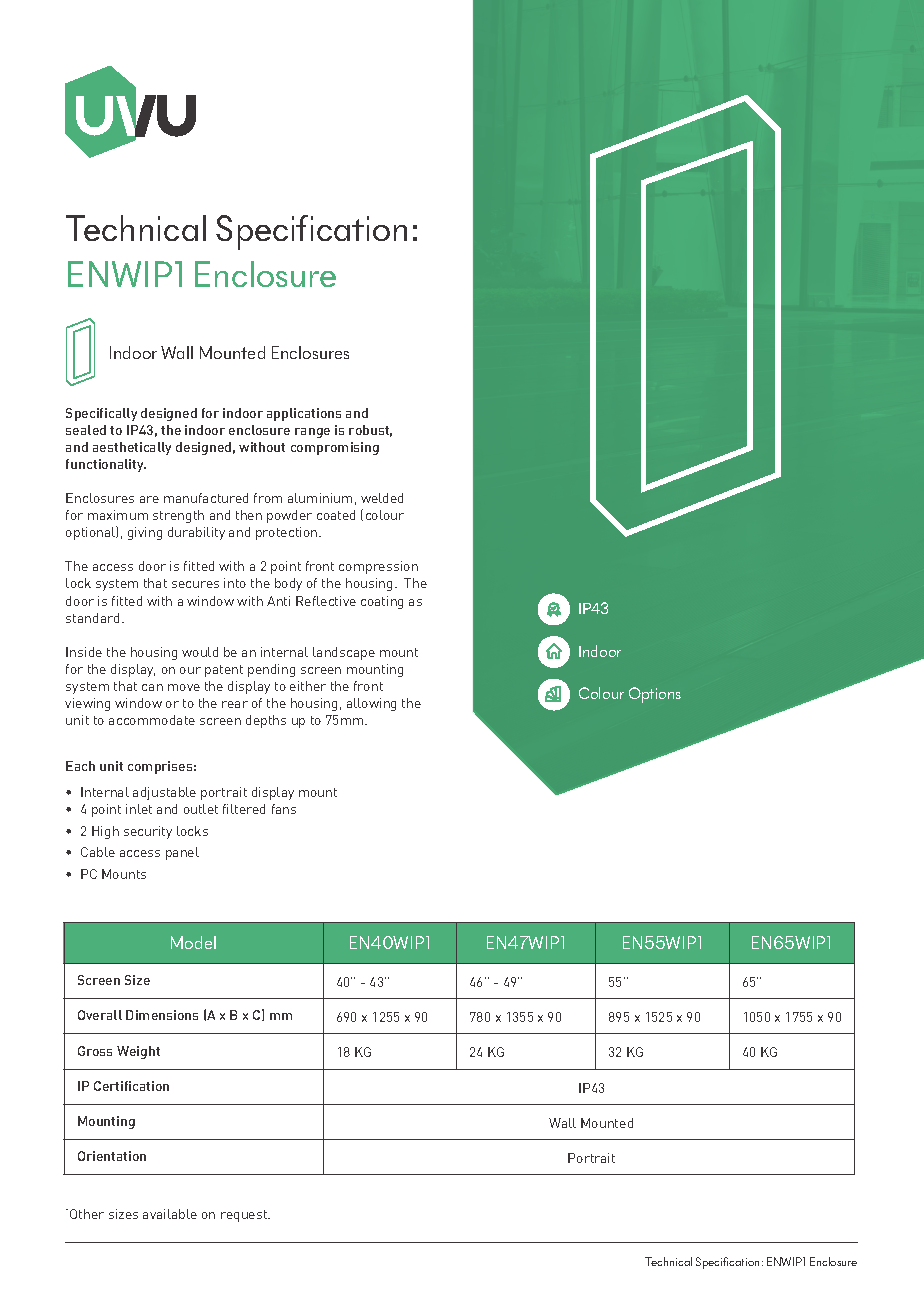  What do you see at coordinates (132, 448) in the screenshot?
I see `aesthetically` at bounding box center [132, 448].
